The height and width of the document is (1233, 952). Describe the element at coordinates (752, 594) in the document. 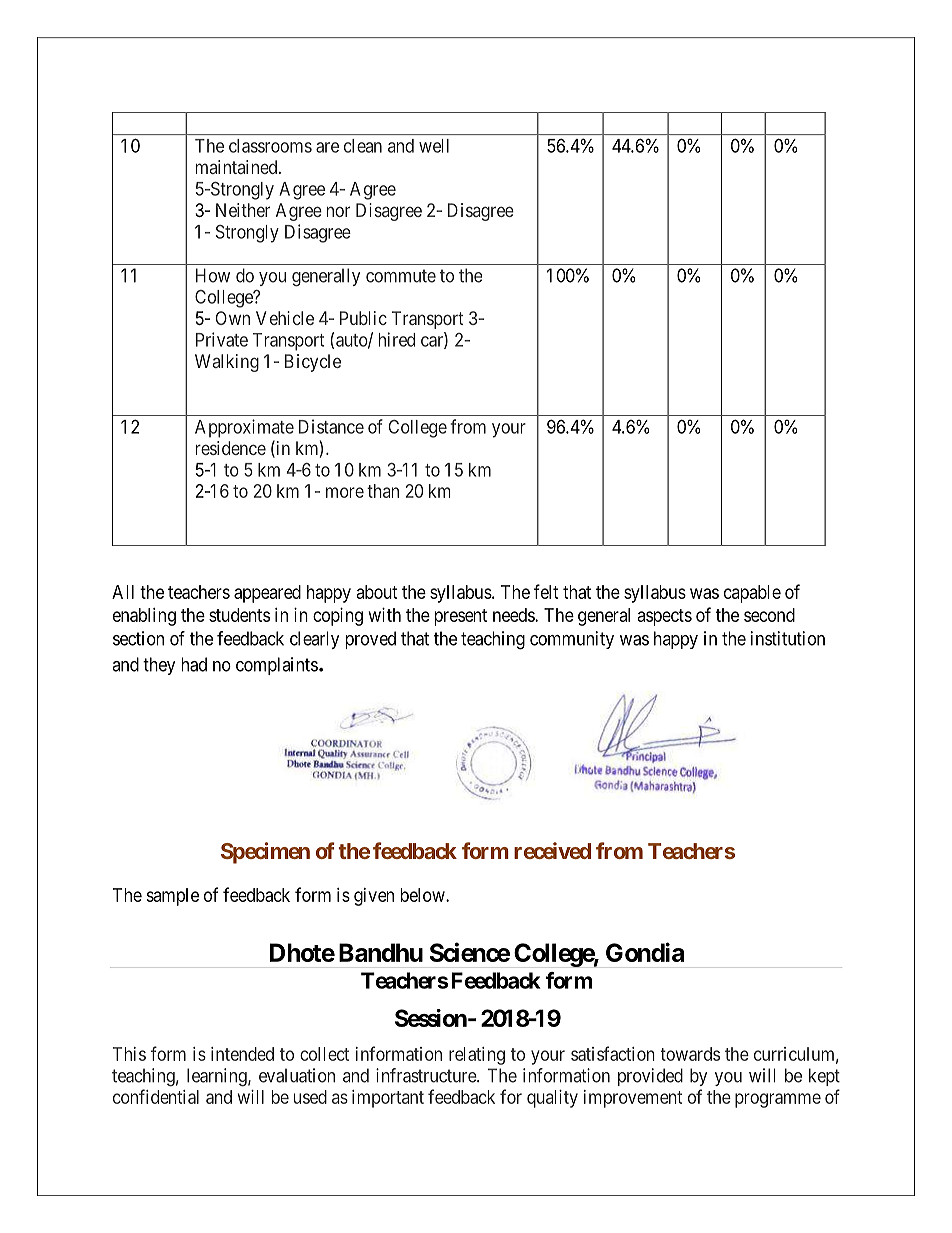

I see `capable` at that location.
